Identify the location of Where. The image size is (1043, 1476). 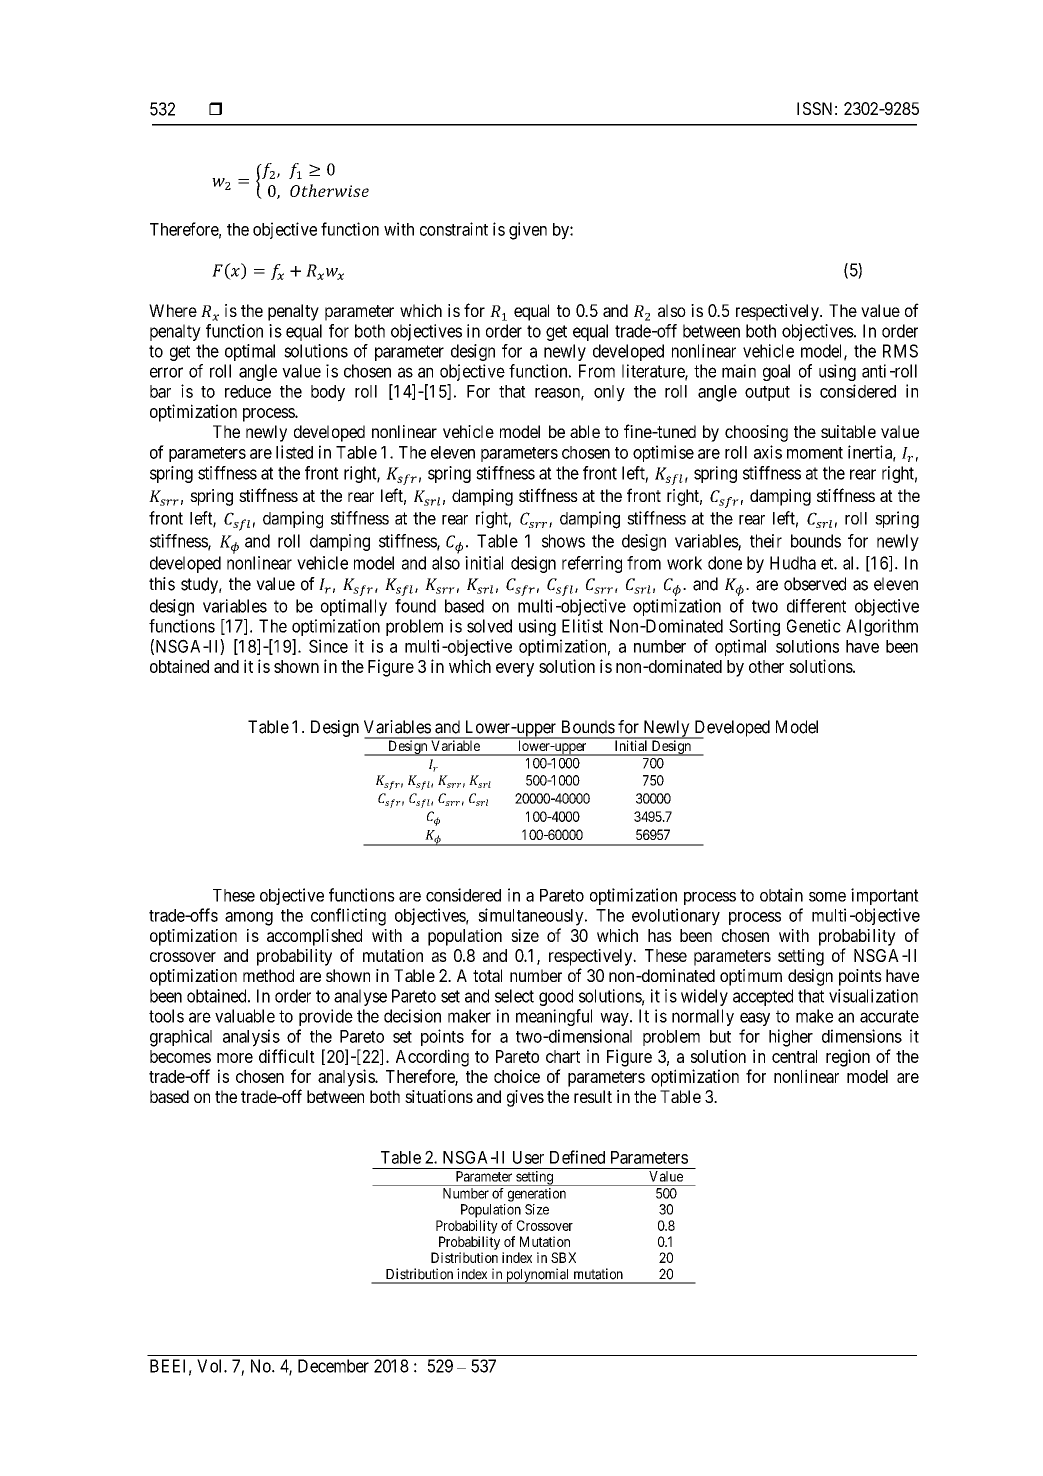
(173, 310).
